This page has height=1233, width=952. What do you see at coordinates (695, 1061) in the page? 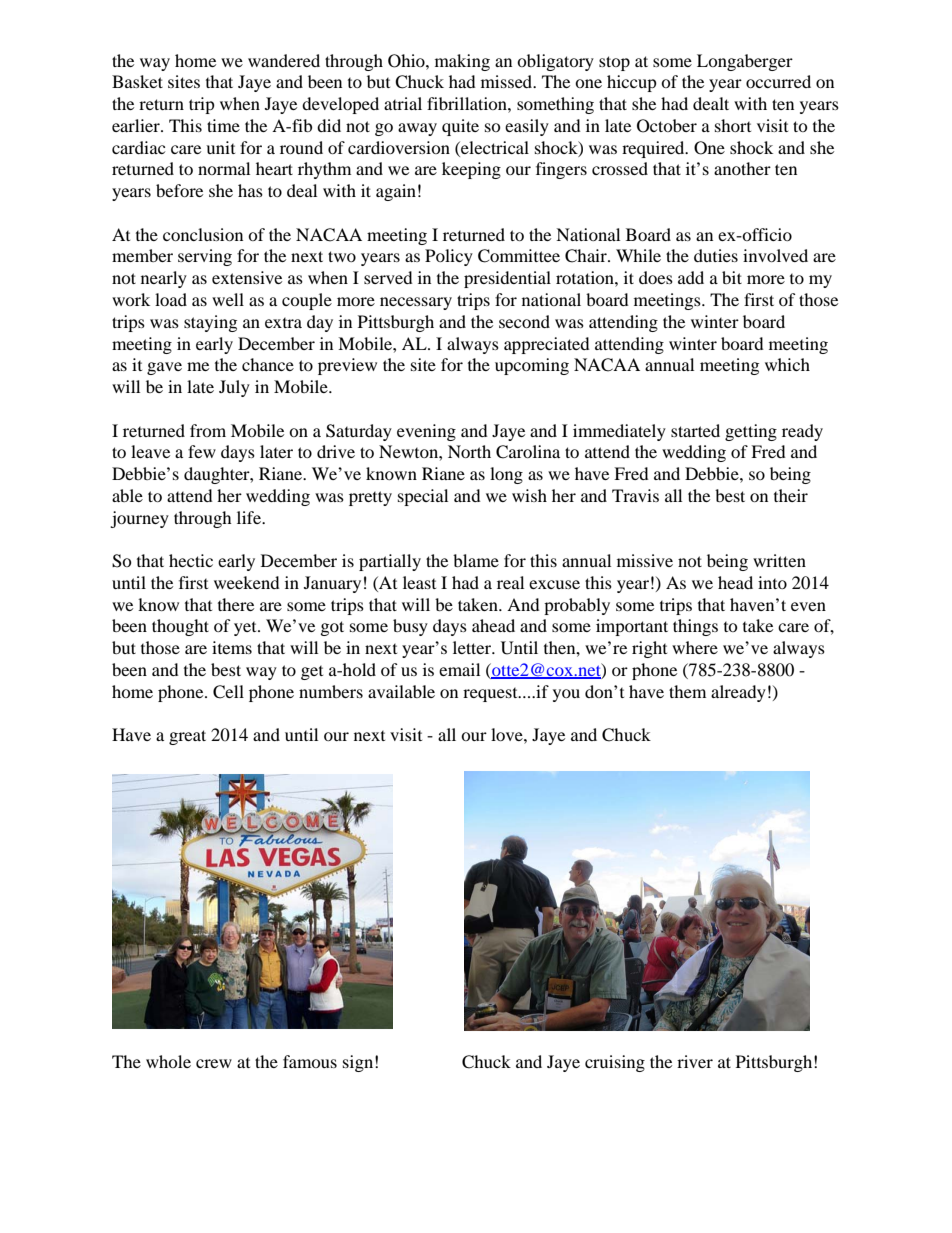
I see `river` at bounding box center [695, 1061].
